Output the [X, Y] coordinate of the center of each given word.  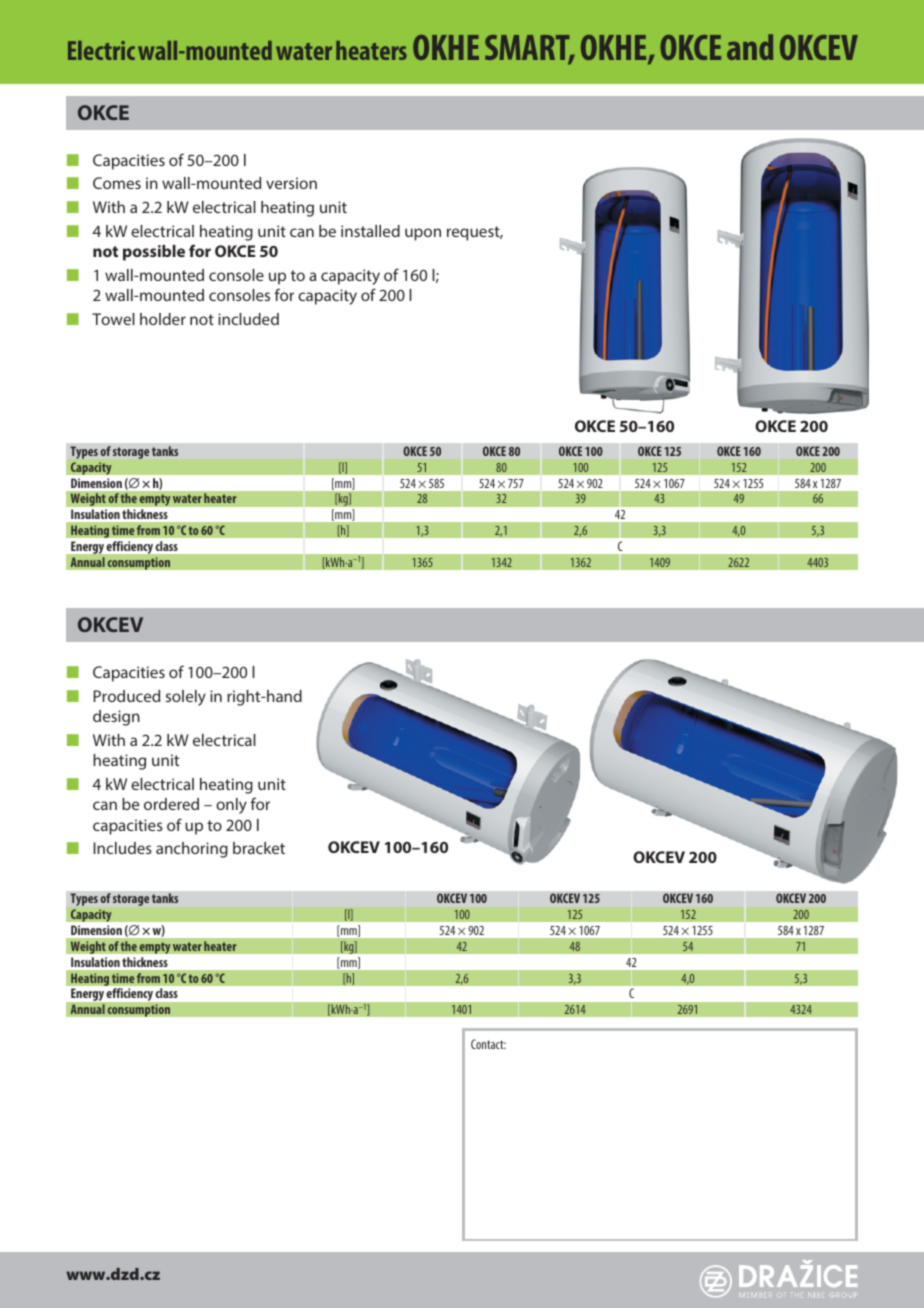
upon [423, 234]
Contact [488, 1044]
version [291, 183]
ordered [171, 804]
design [116, 718]
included [248, 319]
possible [154, 253]
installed [370, 231]
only [231, 806]
